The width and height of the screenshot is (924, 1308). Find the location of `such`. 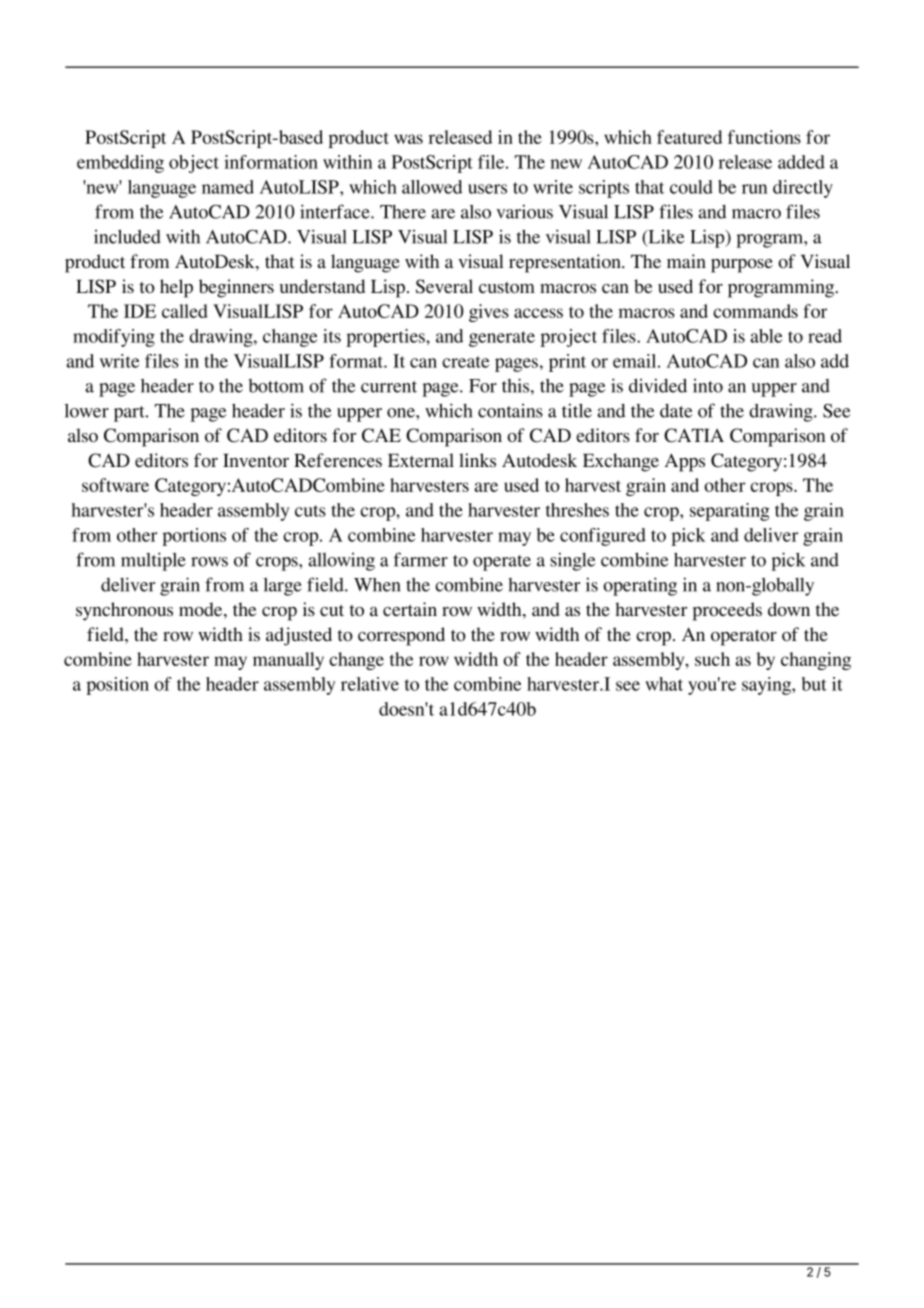

such is located at coordinates (712, 659).
